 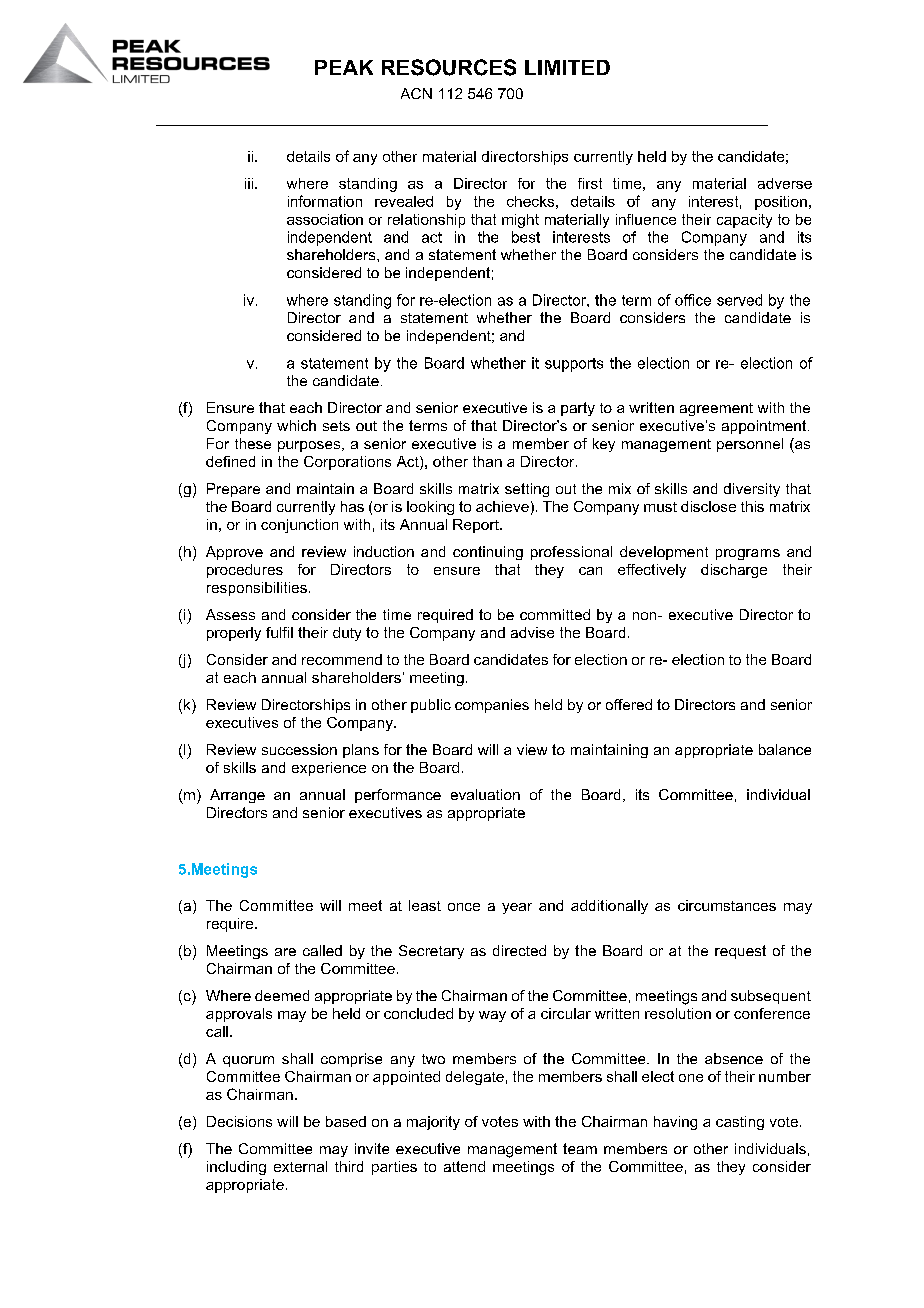 What do you see at coordinates (750, 445) in the screenshot?
I see `personnel` at bounding box center [750, 445].
